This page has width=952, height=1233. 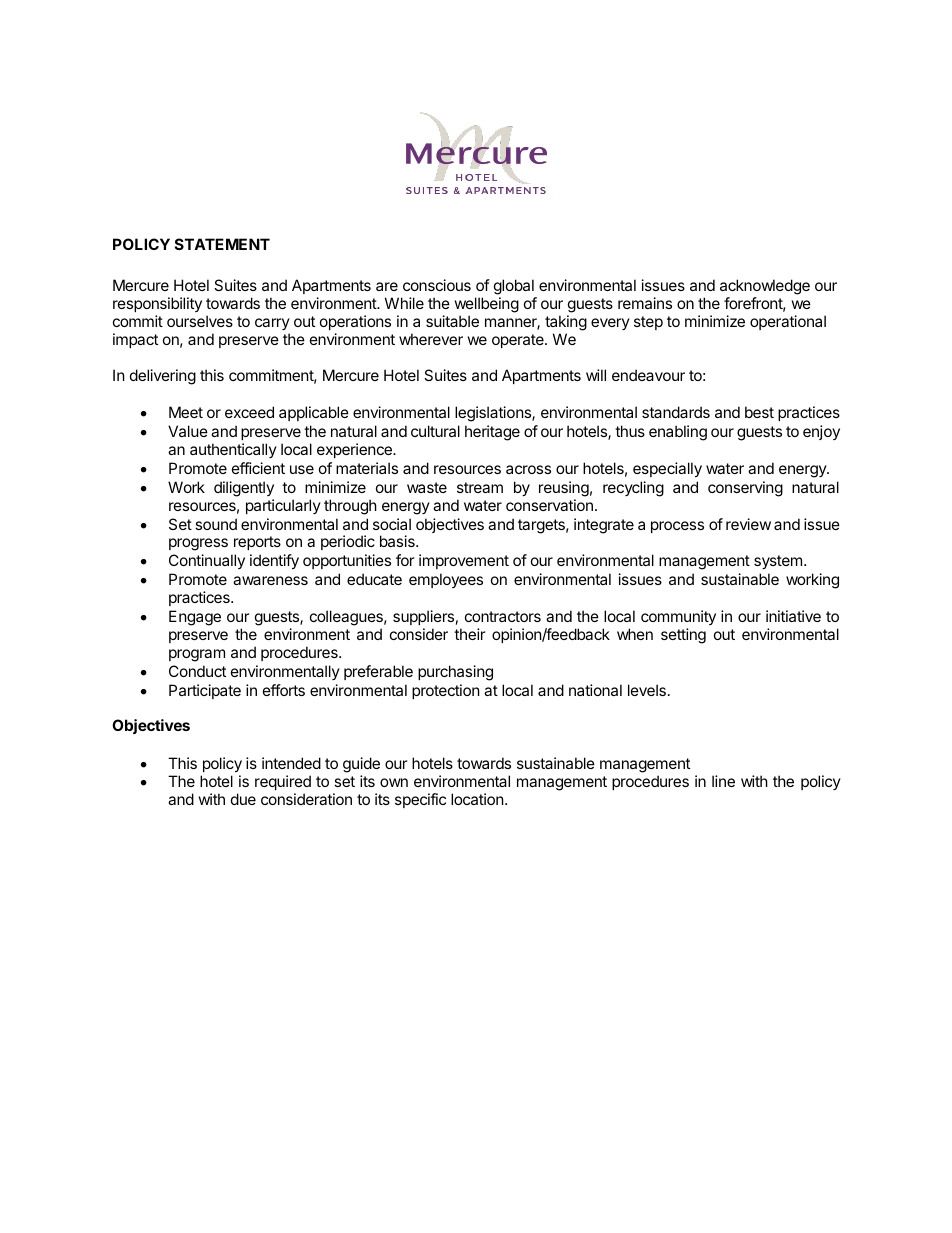 What do you see at coordinates (765, 288) in the page?
I see `acknowledge` at bounding box center [765, 288].
